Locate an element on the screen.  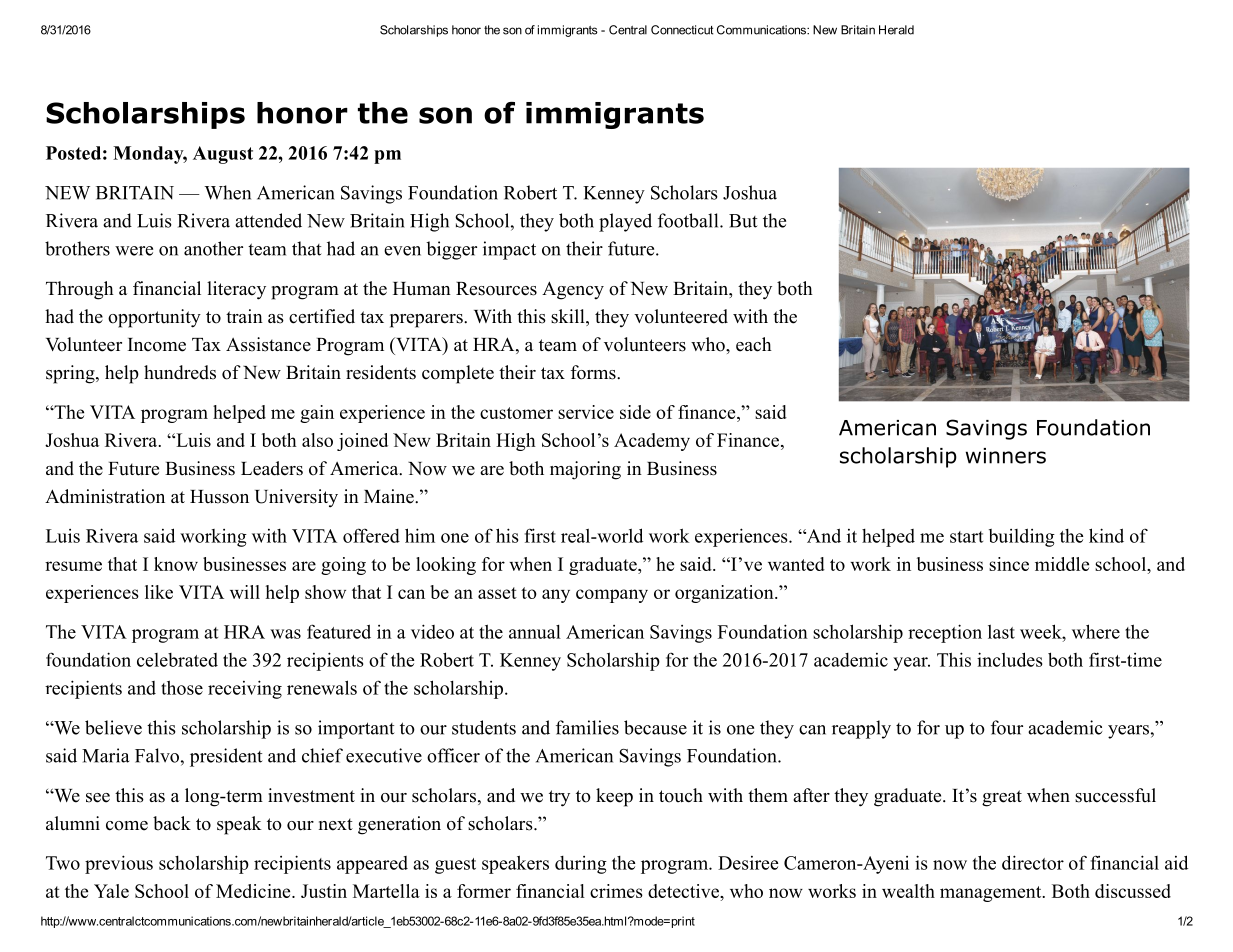
Connecticut is located at coordinates (682, 30).
